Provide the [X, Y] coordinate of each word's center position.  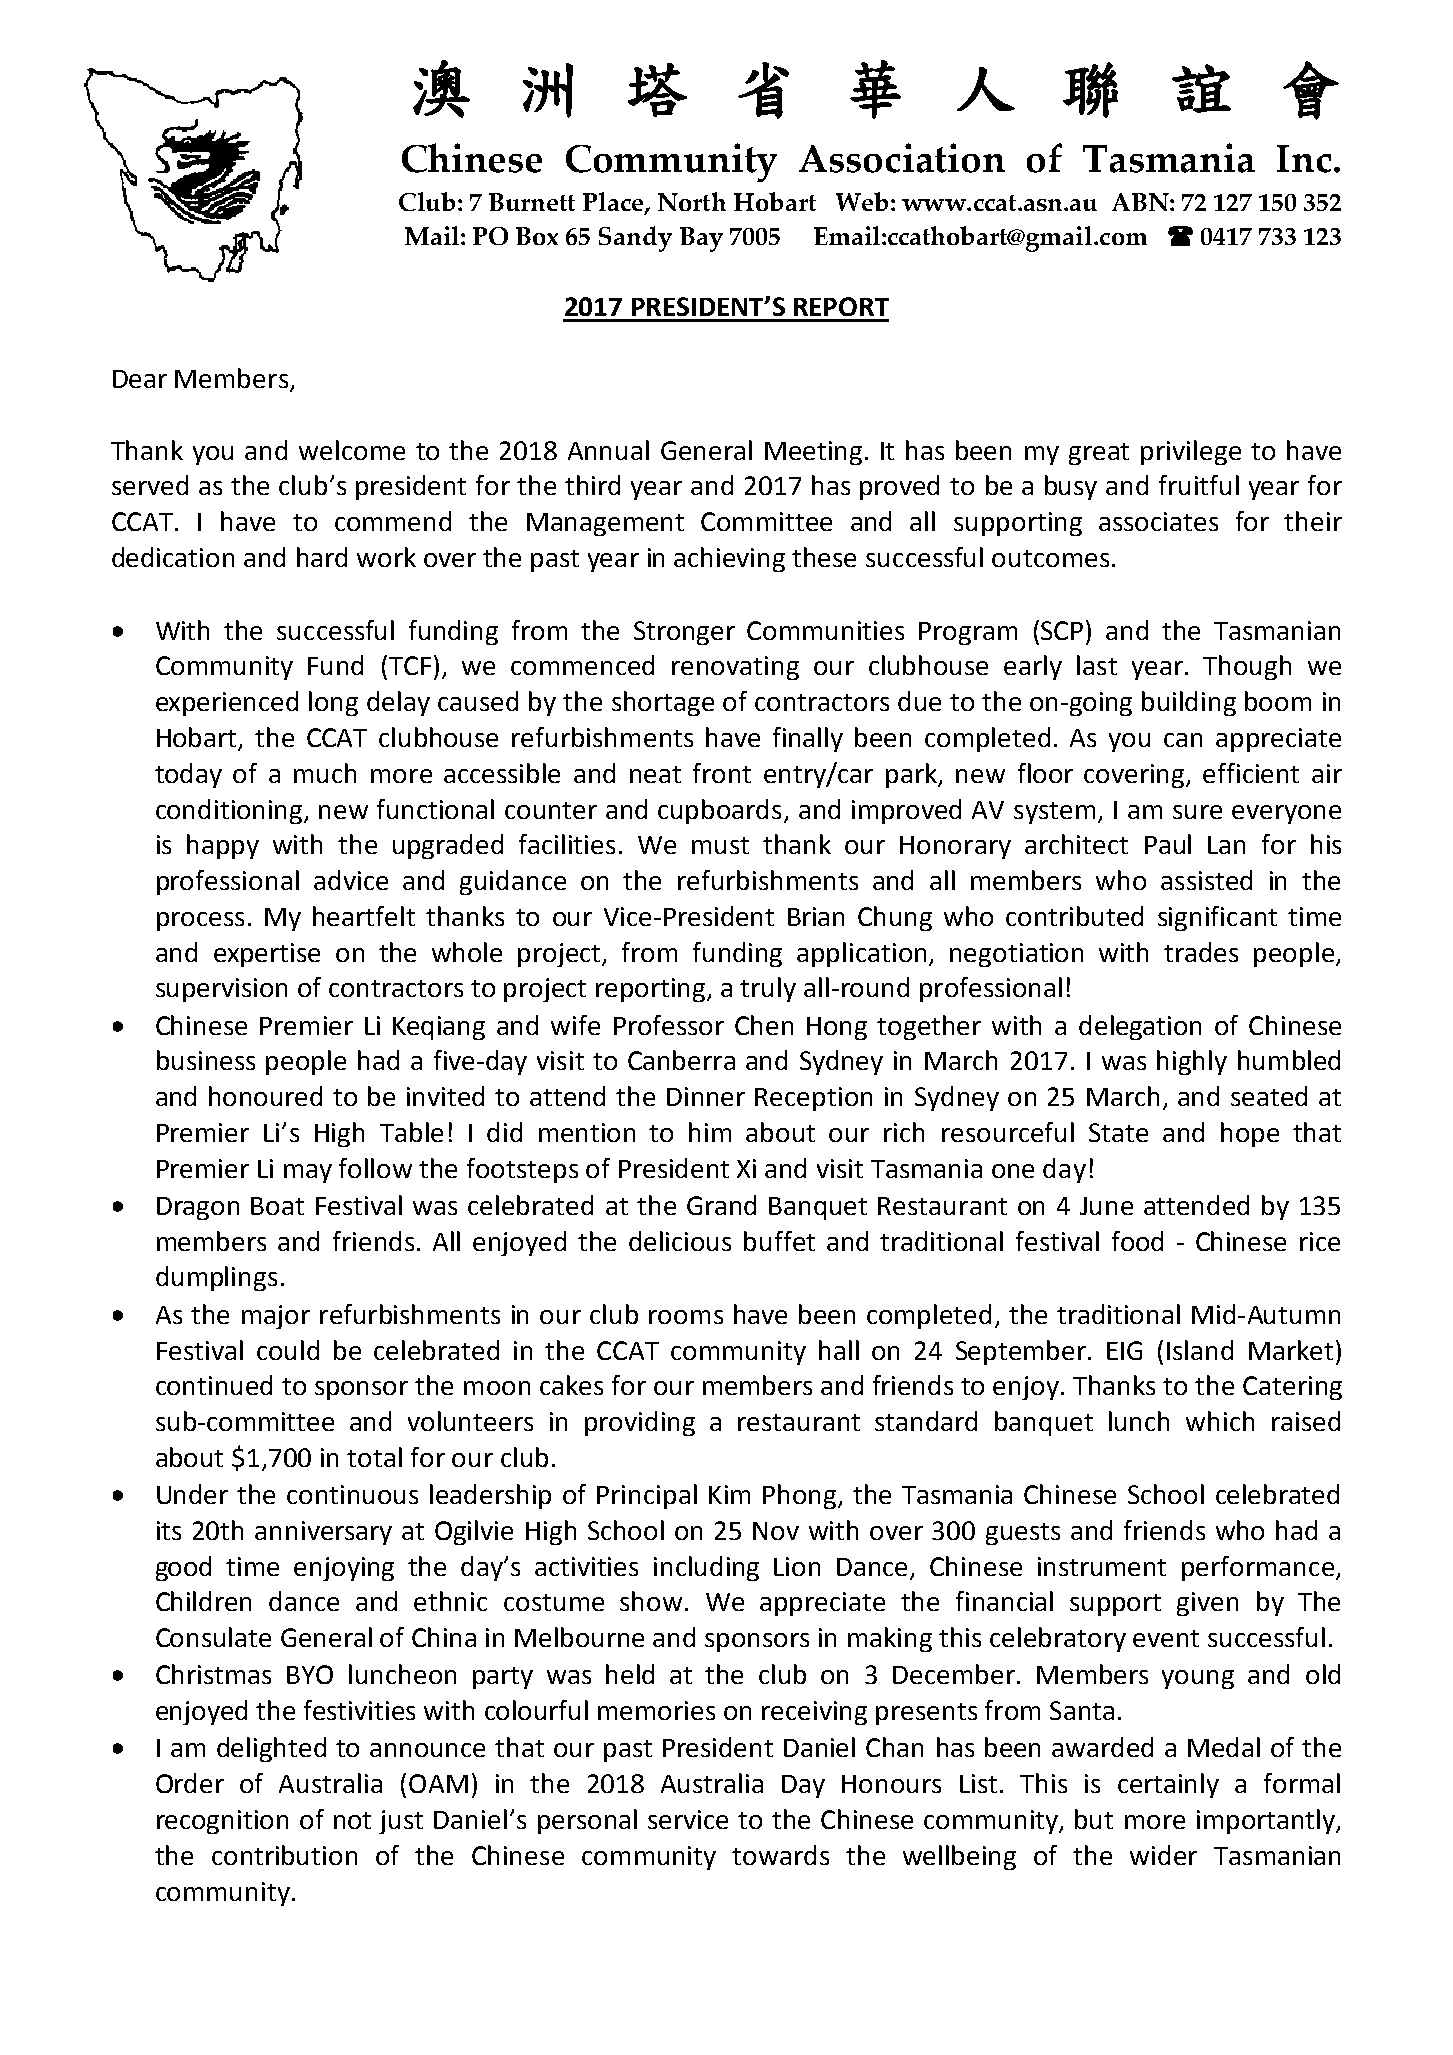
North [692, 201]
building [1189, 703]
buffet [779, 1241]
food [1137, 1241]
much [325, 773]
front [722, 773]
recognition [222, 1822]
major [276, 1317]
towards [780, 1855]
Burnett [532, 202]
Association [902, 158]
